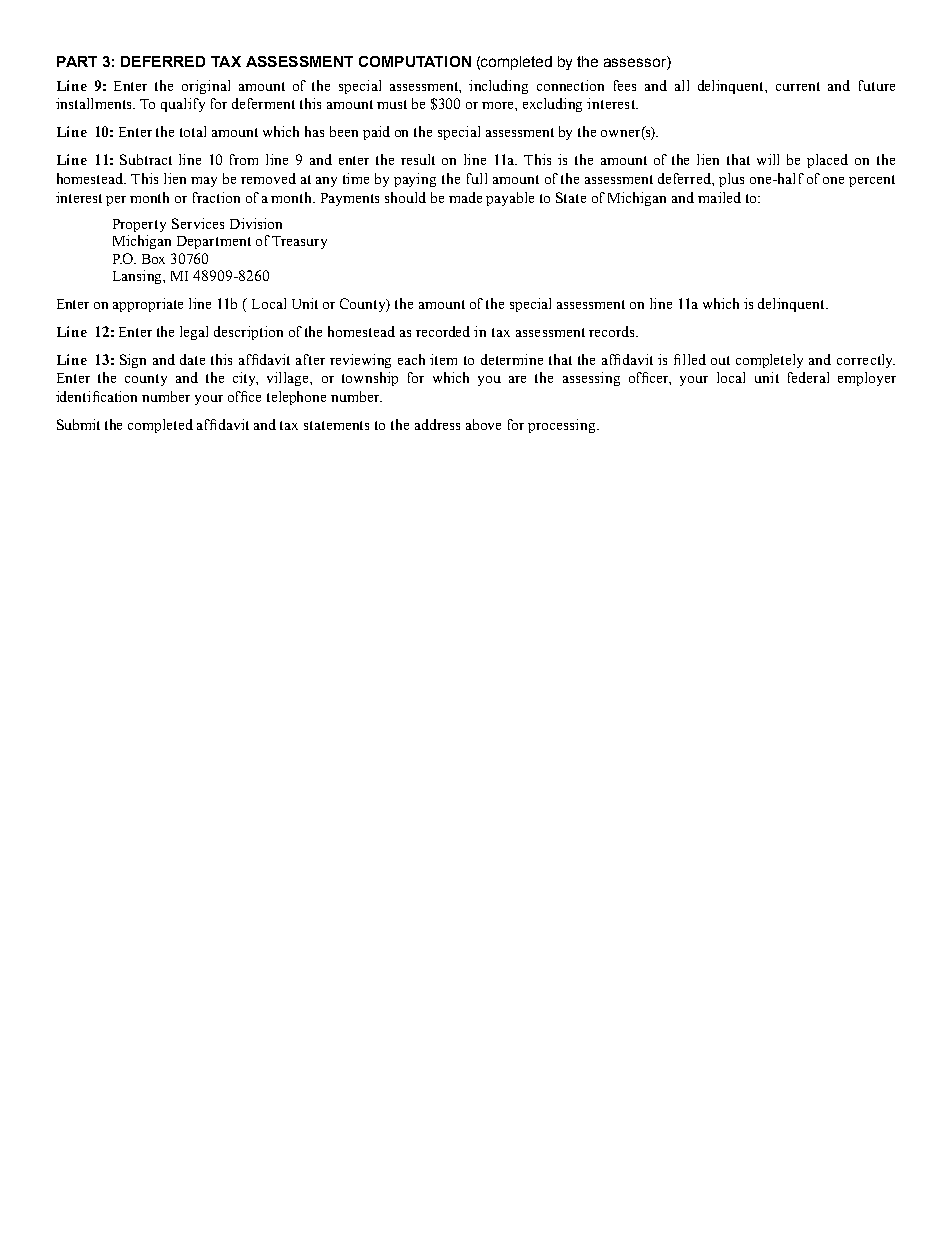  Describe the element at coordinates (768, 159) in the screenshot. I see `will` at that location.
